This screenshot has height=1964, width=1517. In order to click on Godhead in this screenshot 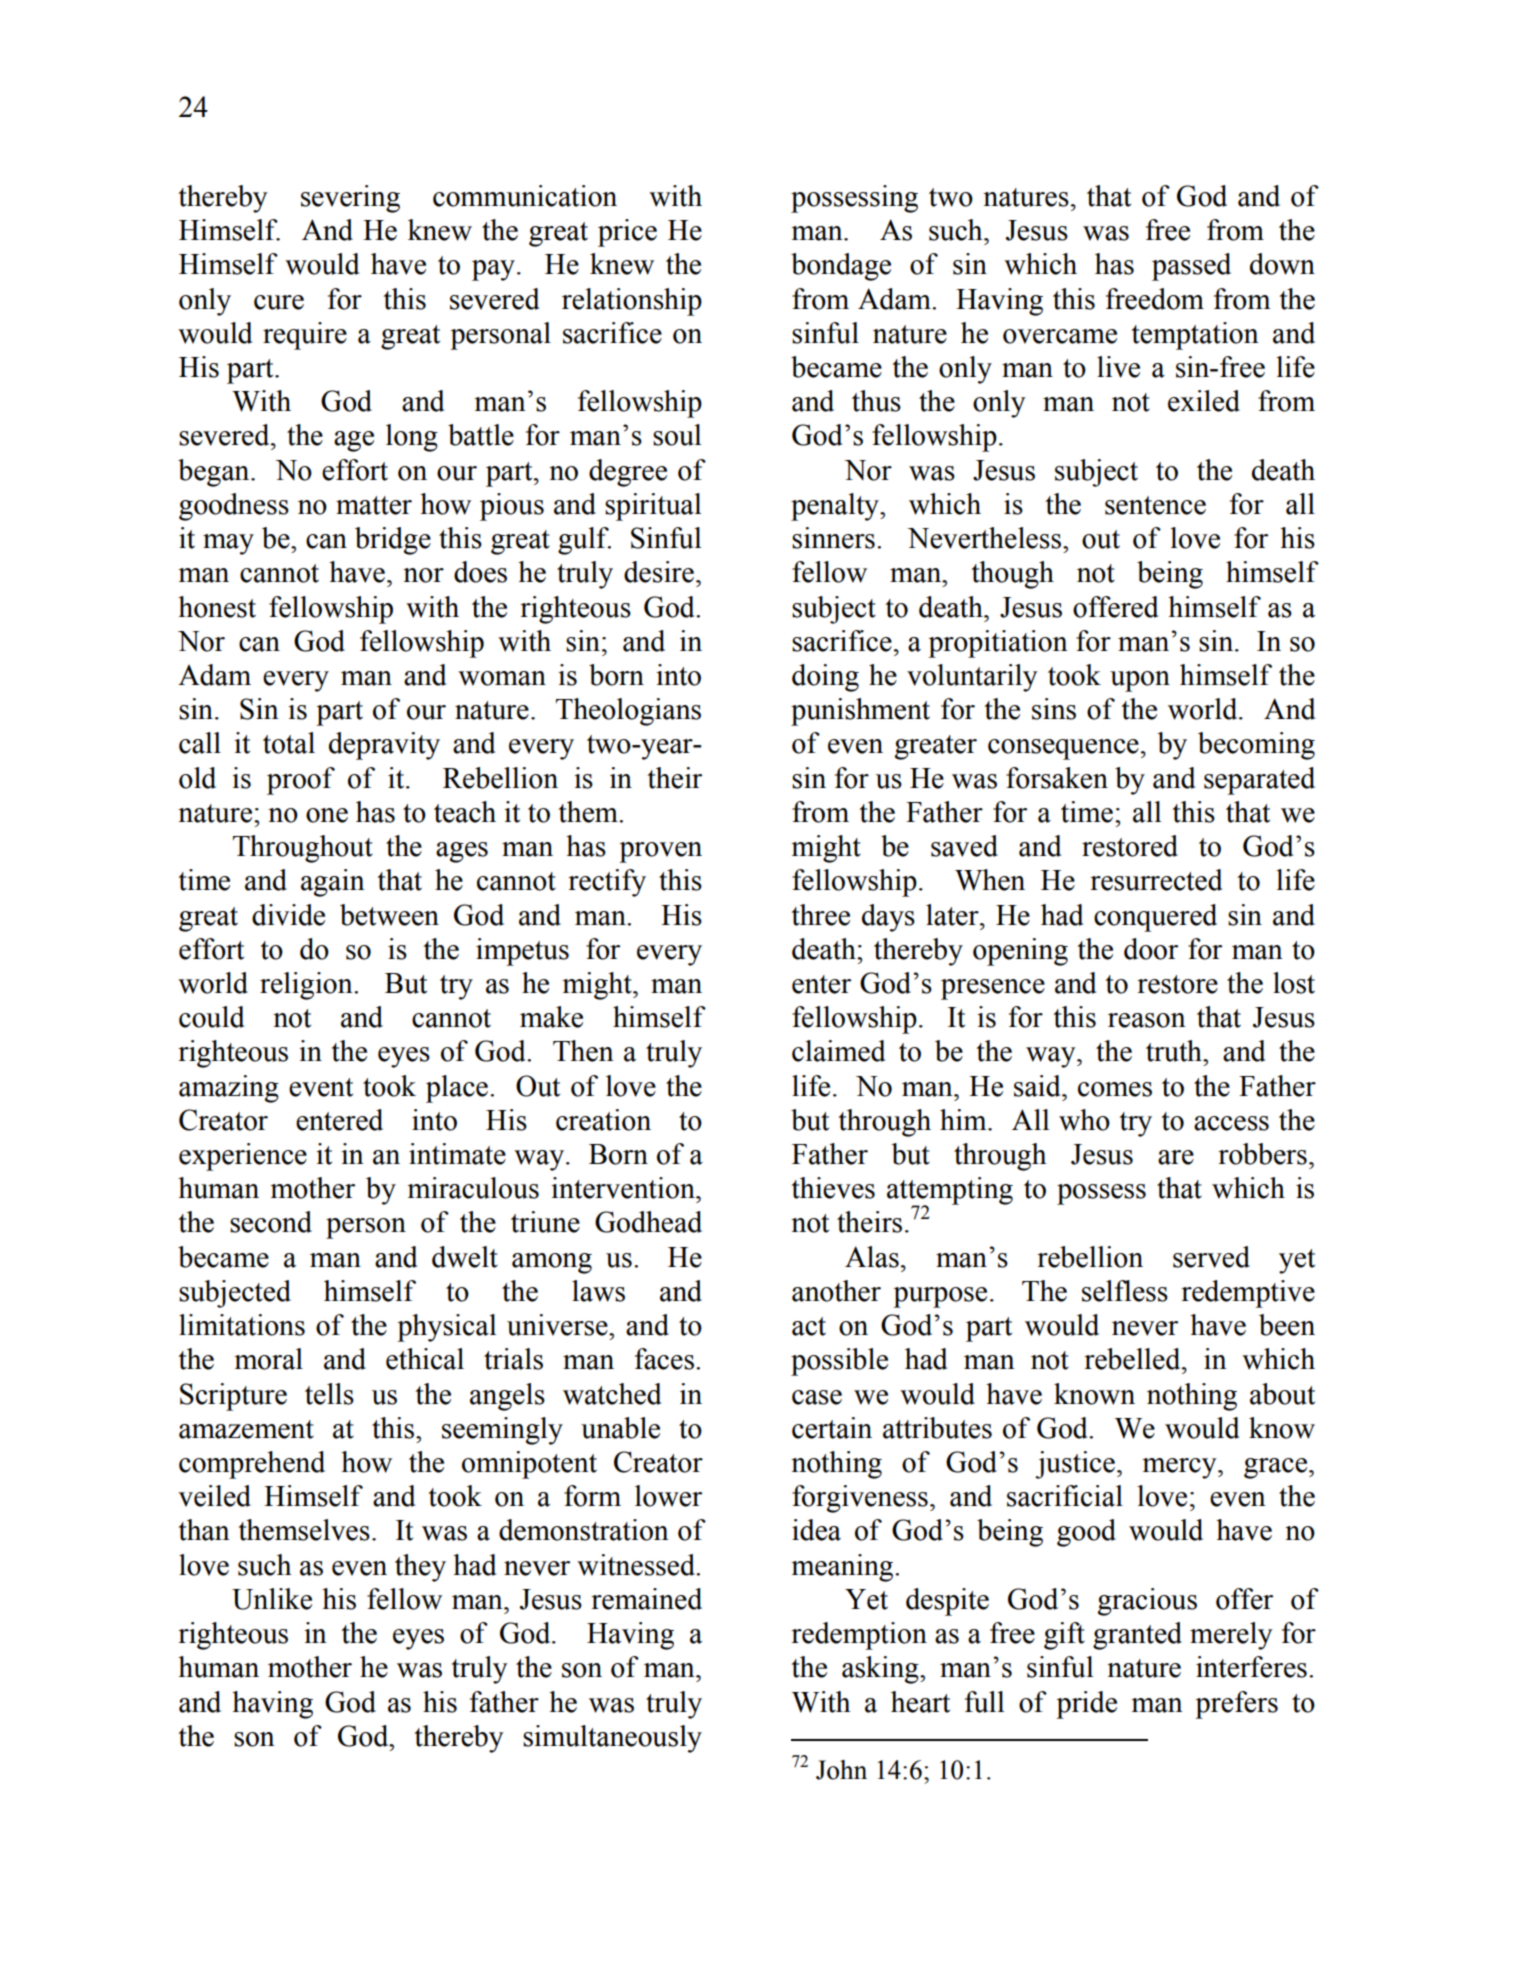, I will do `click(648, 1222)`.
